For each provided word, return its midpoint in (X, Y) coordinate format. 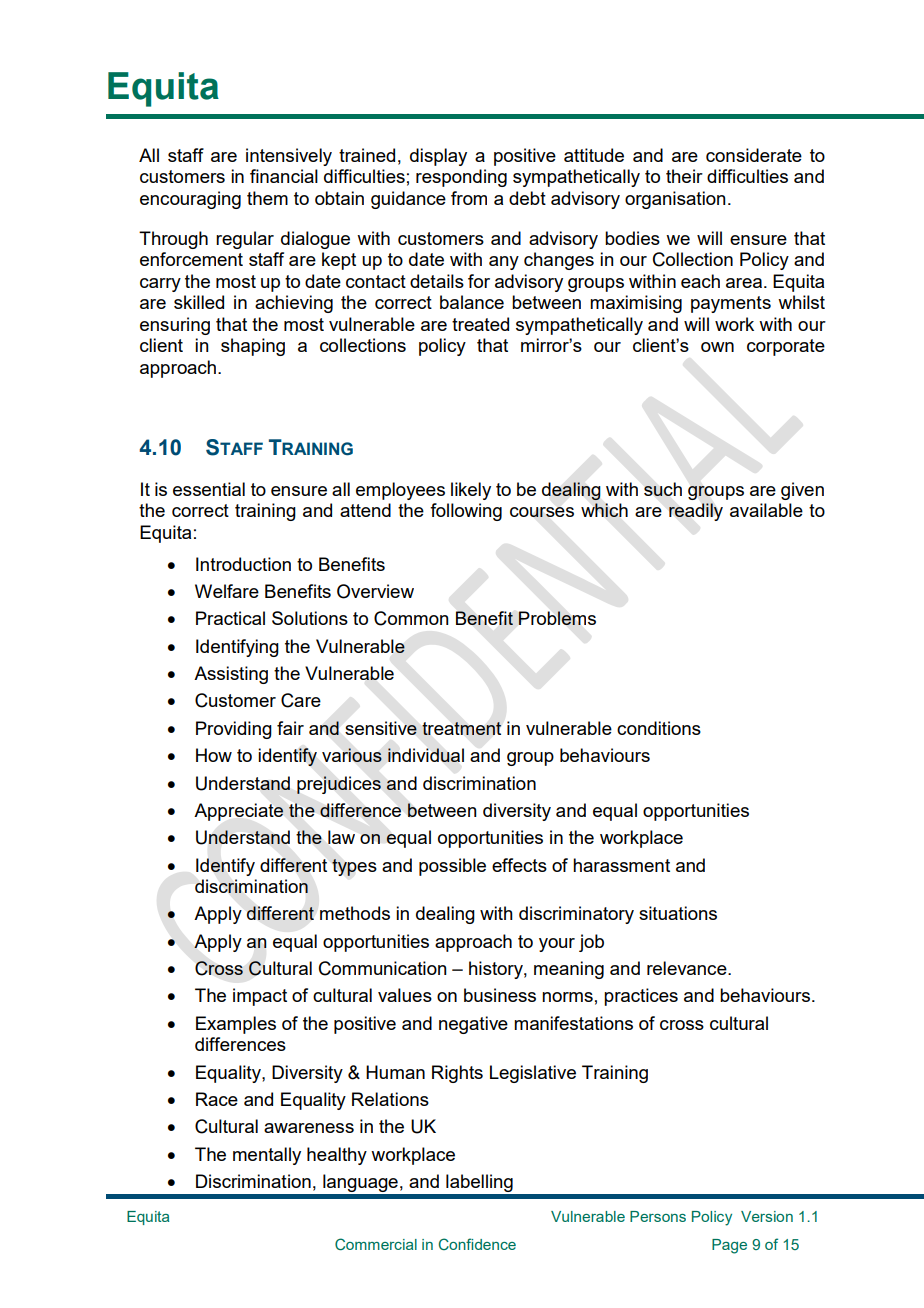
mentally (267, 1156)
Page (729, 1246)
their (684, 176)
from (469, 198)
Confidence (477, 1244)
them (267, 198)
